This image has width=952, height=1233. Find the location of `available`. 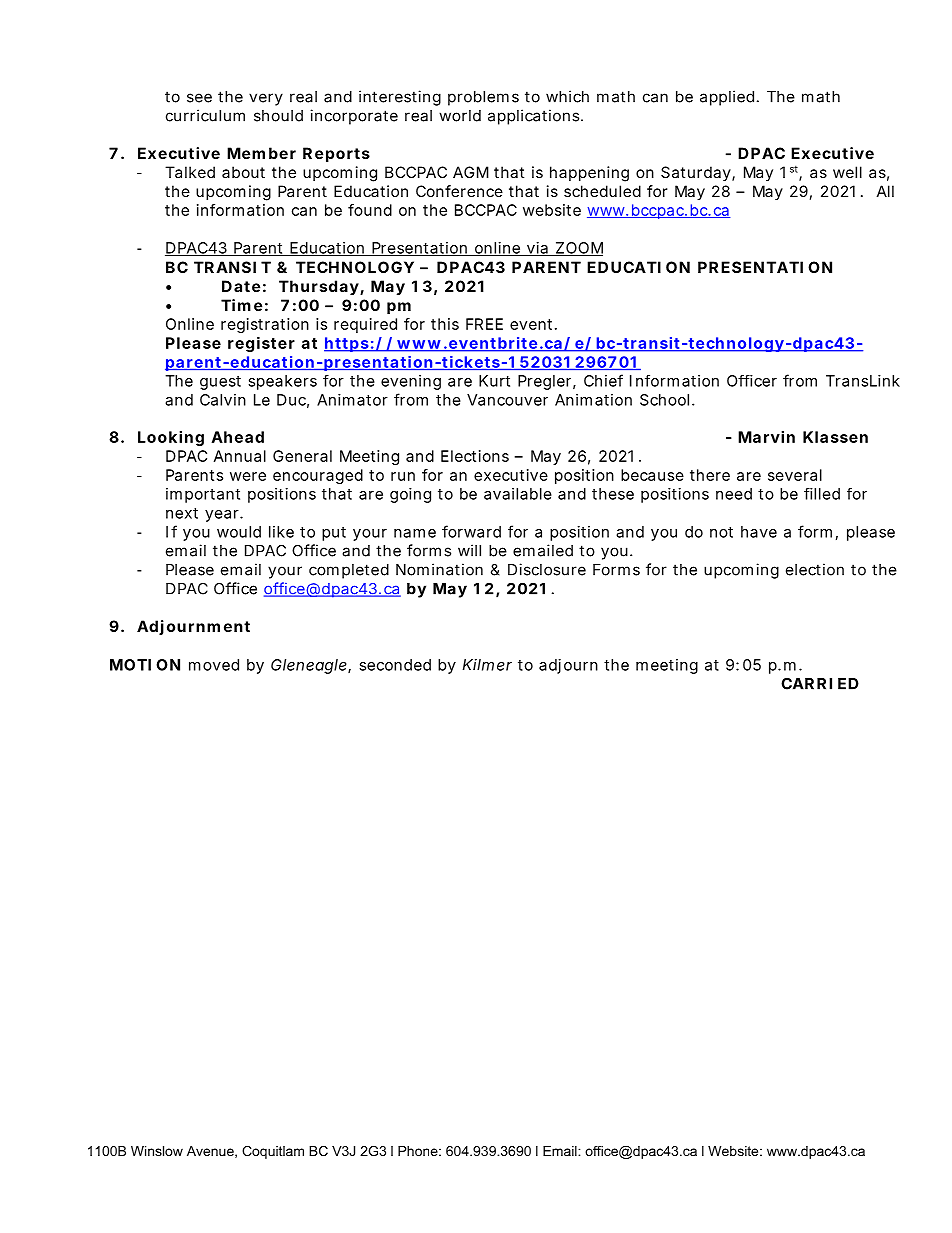

available is located at coordinates (518, 494).
